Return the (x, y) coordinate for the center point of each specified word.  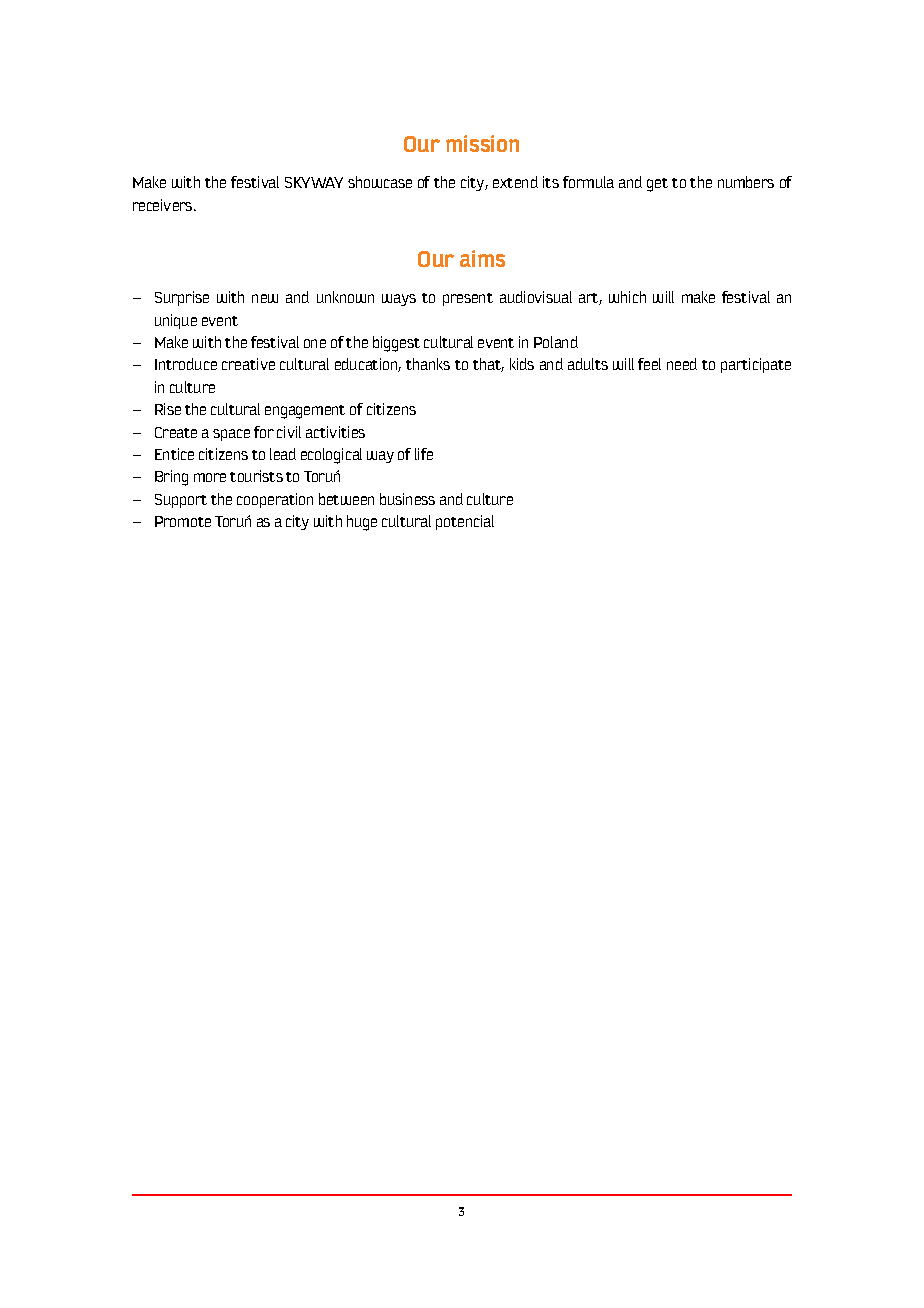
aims (482, 258)
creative (248, 364)
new (265, 298)
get (657, 185)
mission (482, 143)
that (488, 365)
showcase (380, 182)
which (627, 297)
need (682, 364)
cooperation (275, 500)
